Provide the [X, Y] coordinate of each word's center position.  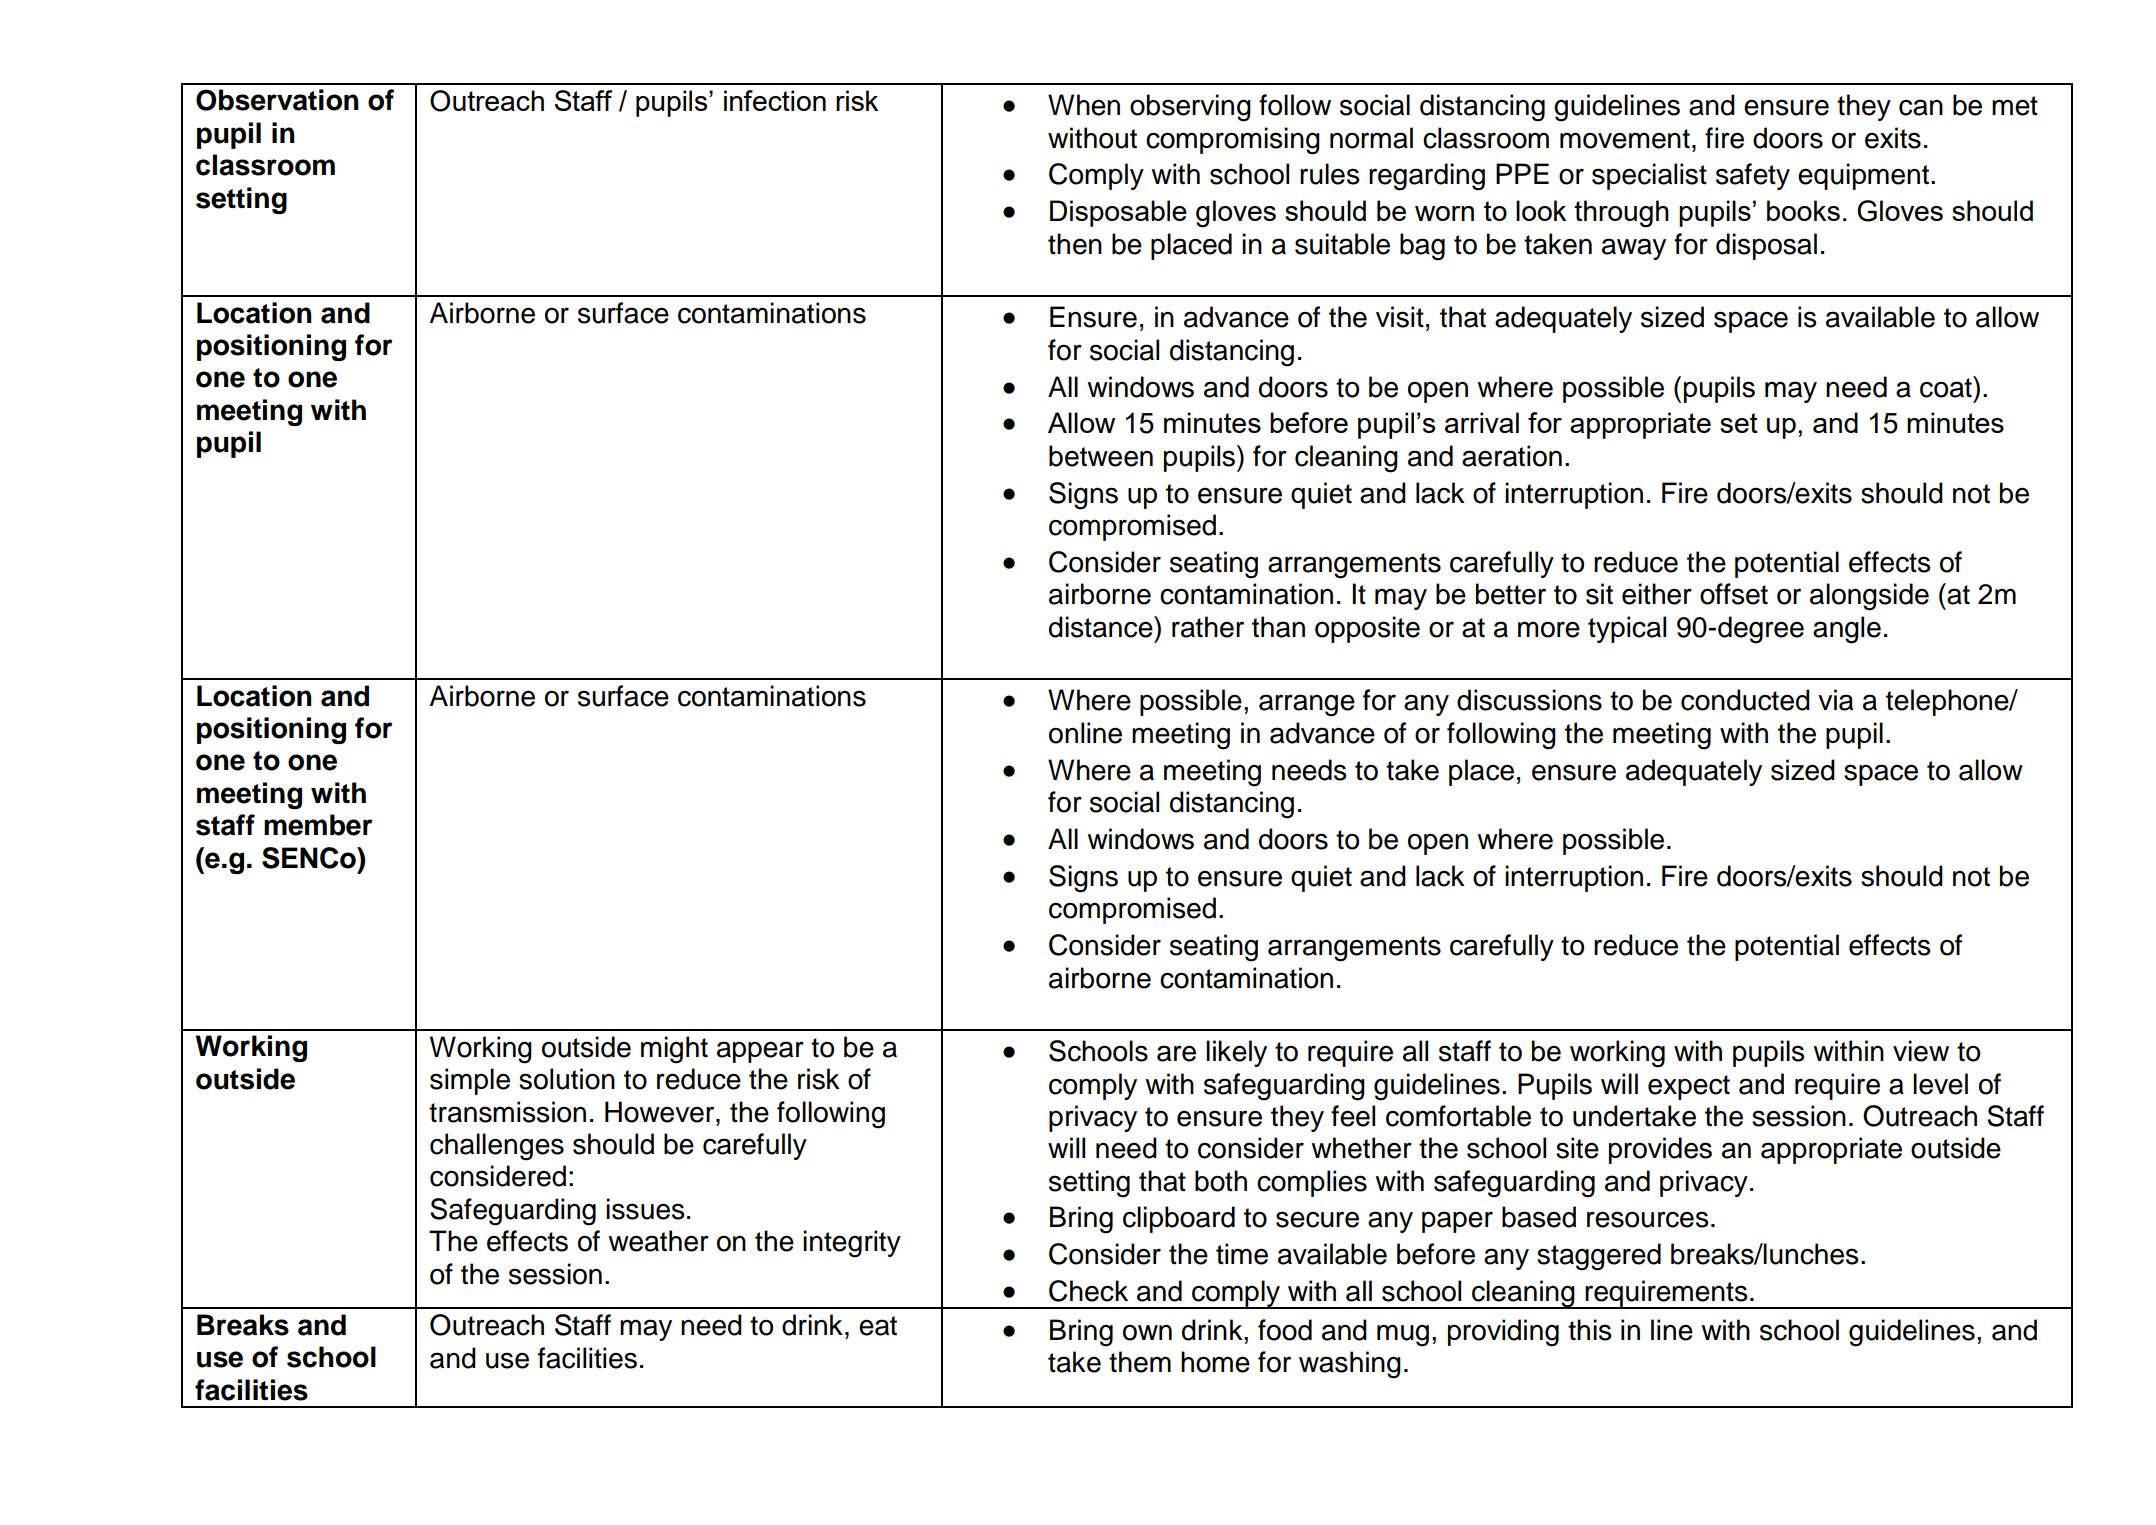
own [1147, 1332]
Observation [277, 100]
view [1921, 1051]
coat [1947, 387]
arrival [1482, 422]
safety [1753, 176]
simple [470, 1081]
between [1101, 456]
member [318, 825]
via [1835, 700]
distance [1102, 627]
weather [658, 1241]
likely [1236, 1053]
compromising [1233, 141]
